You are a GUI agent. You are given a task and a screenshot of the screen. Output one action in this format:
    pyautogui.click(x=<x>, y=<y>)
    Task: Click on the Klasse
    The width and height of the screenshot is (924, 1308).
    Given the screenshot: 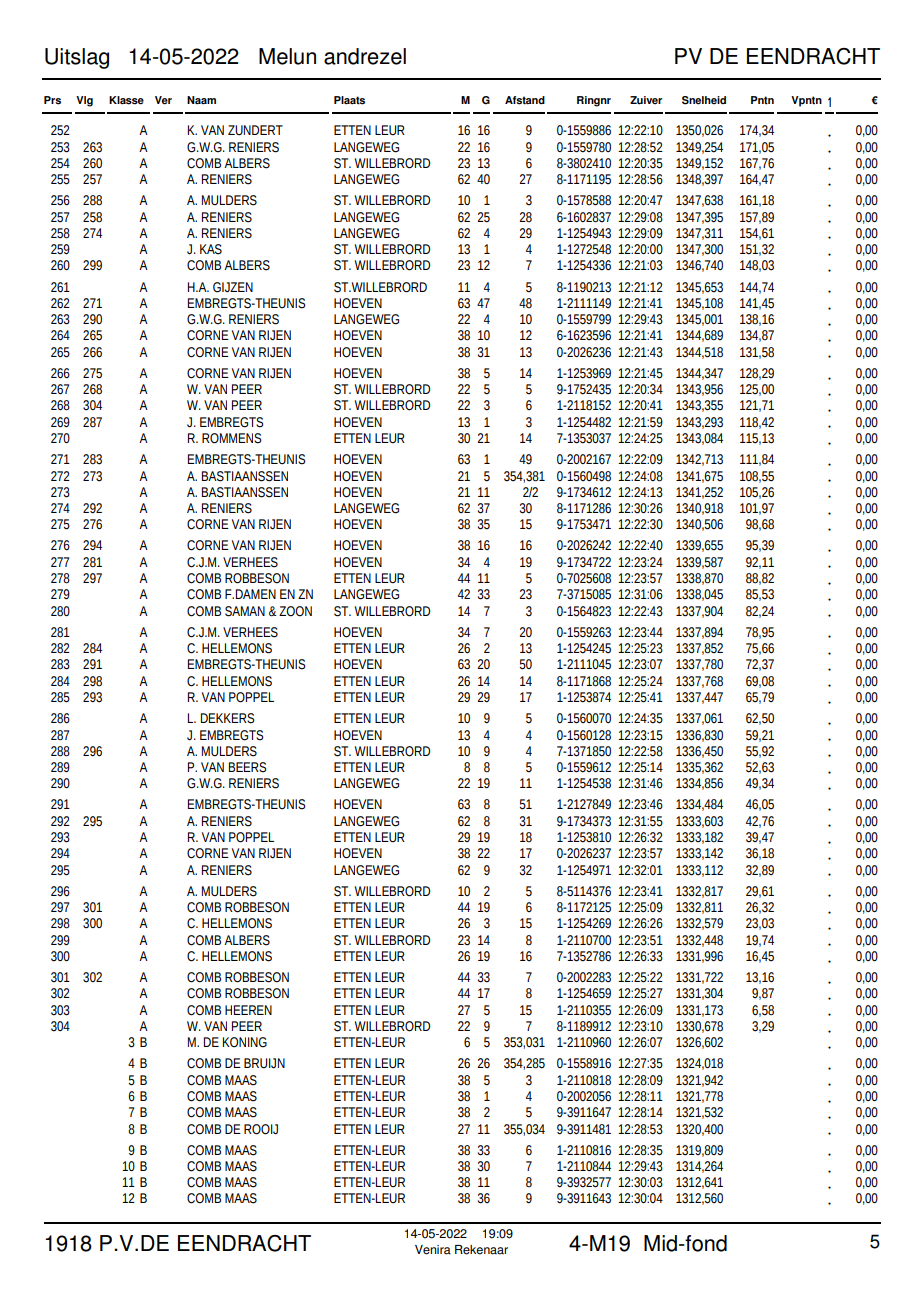 What is the action you would take?
    pyautogui.click(x=126, y=100)
